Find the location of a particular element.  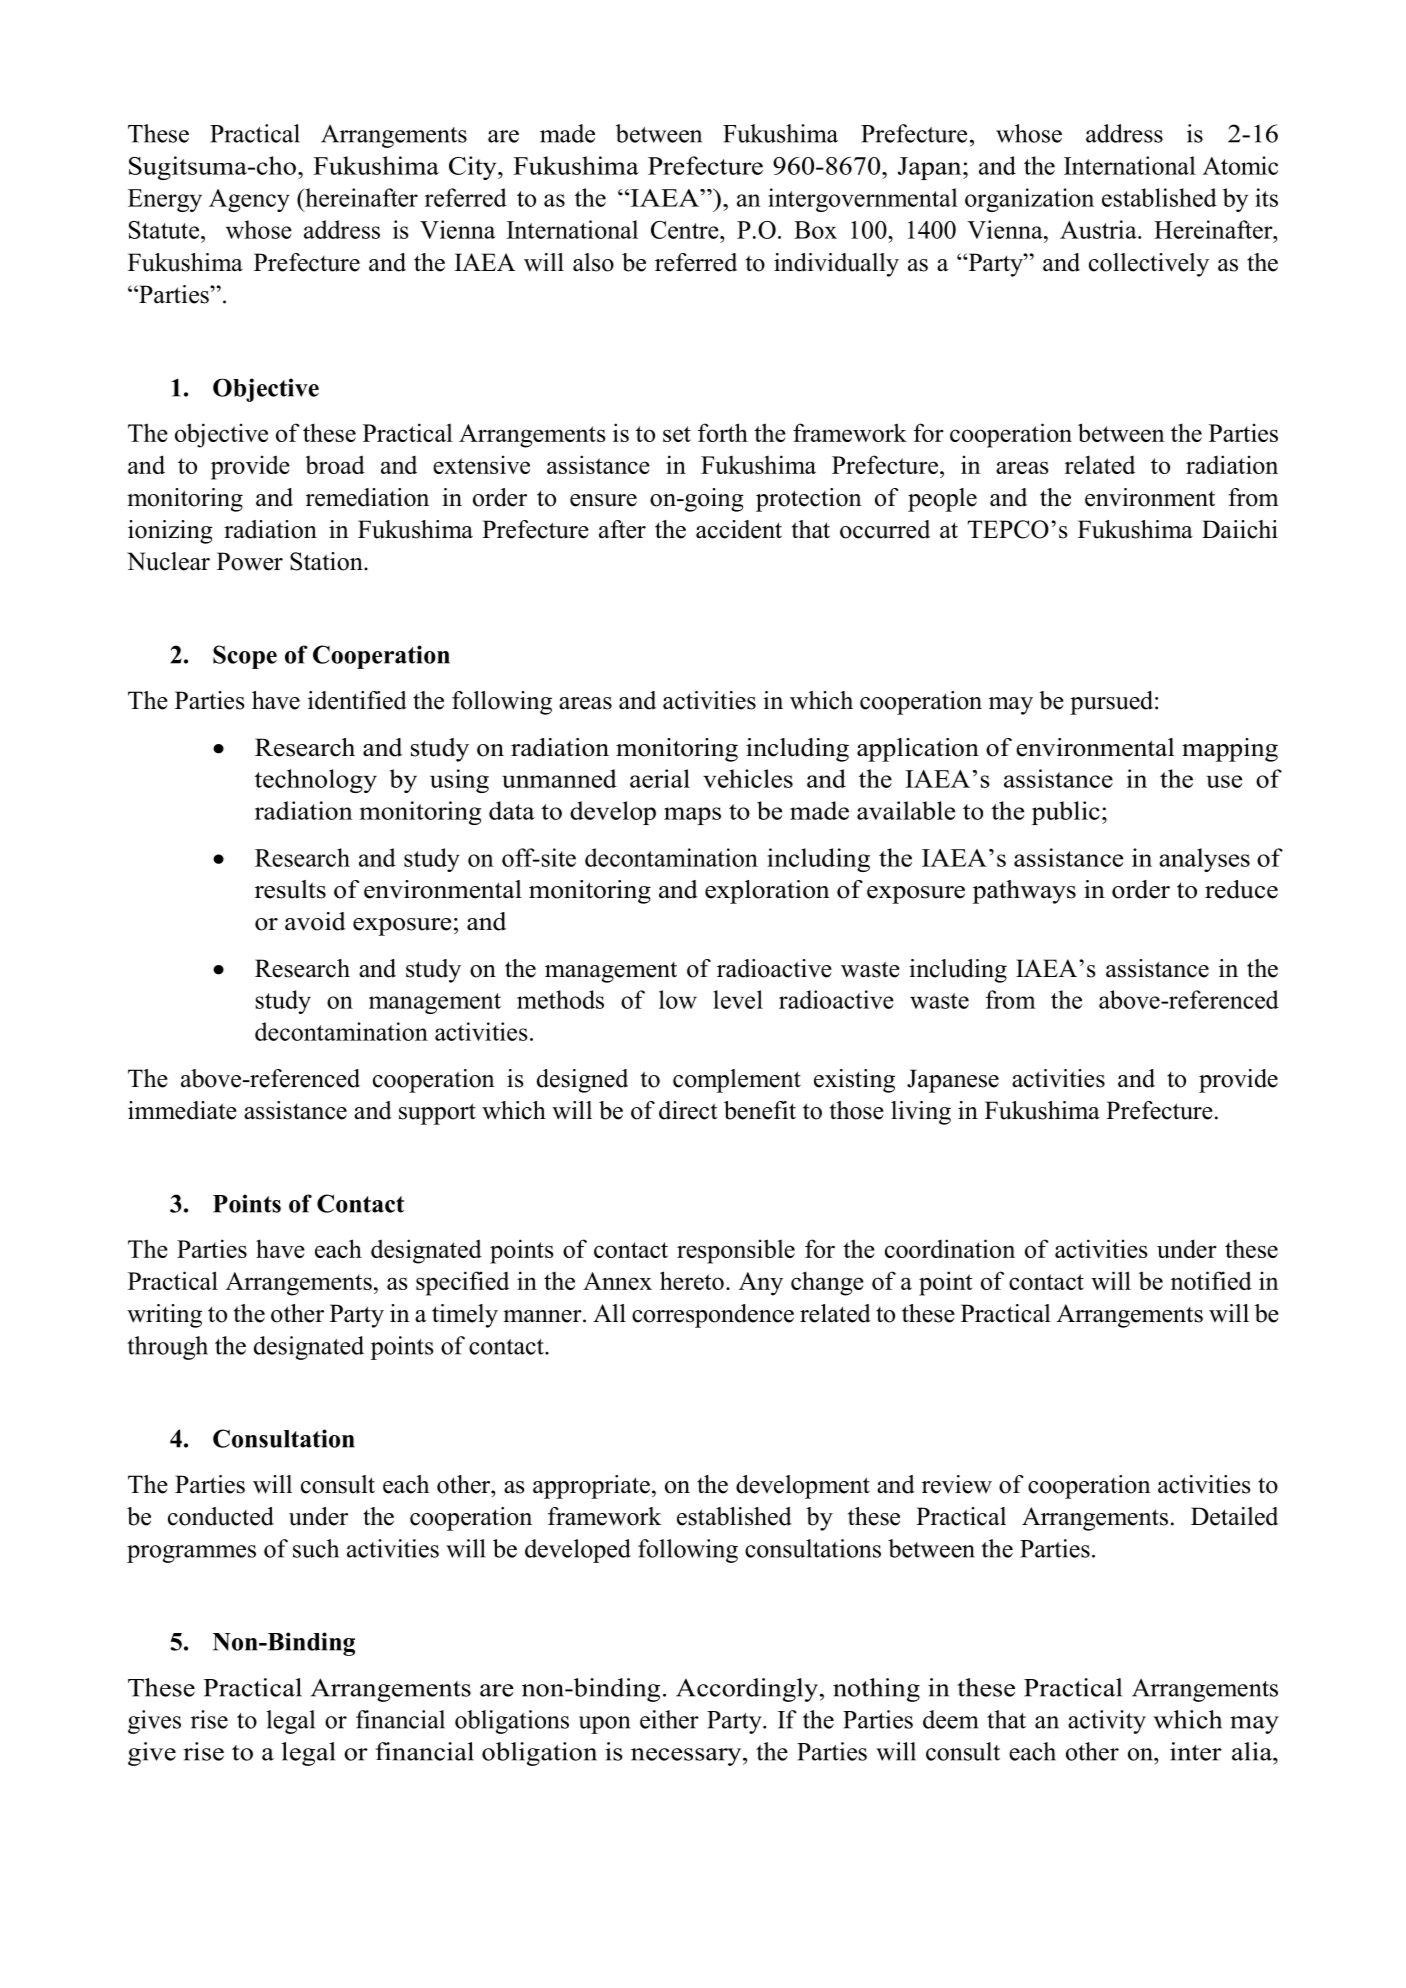

activity is located at coordinates (1107, 1722).
